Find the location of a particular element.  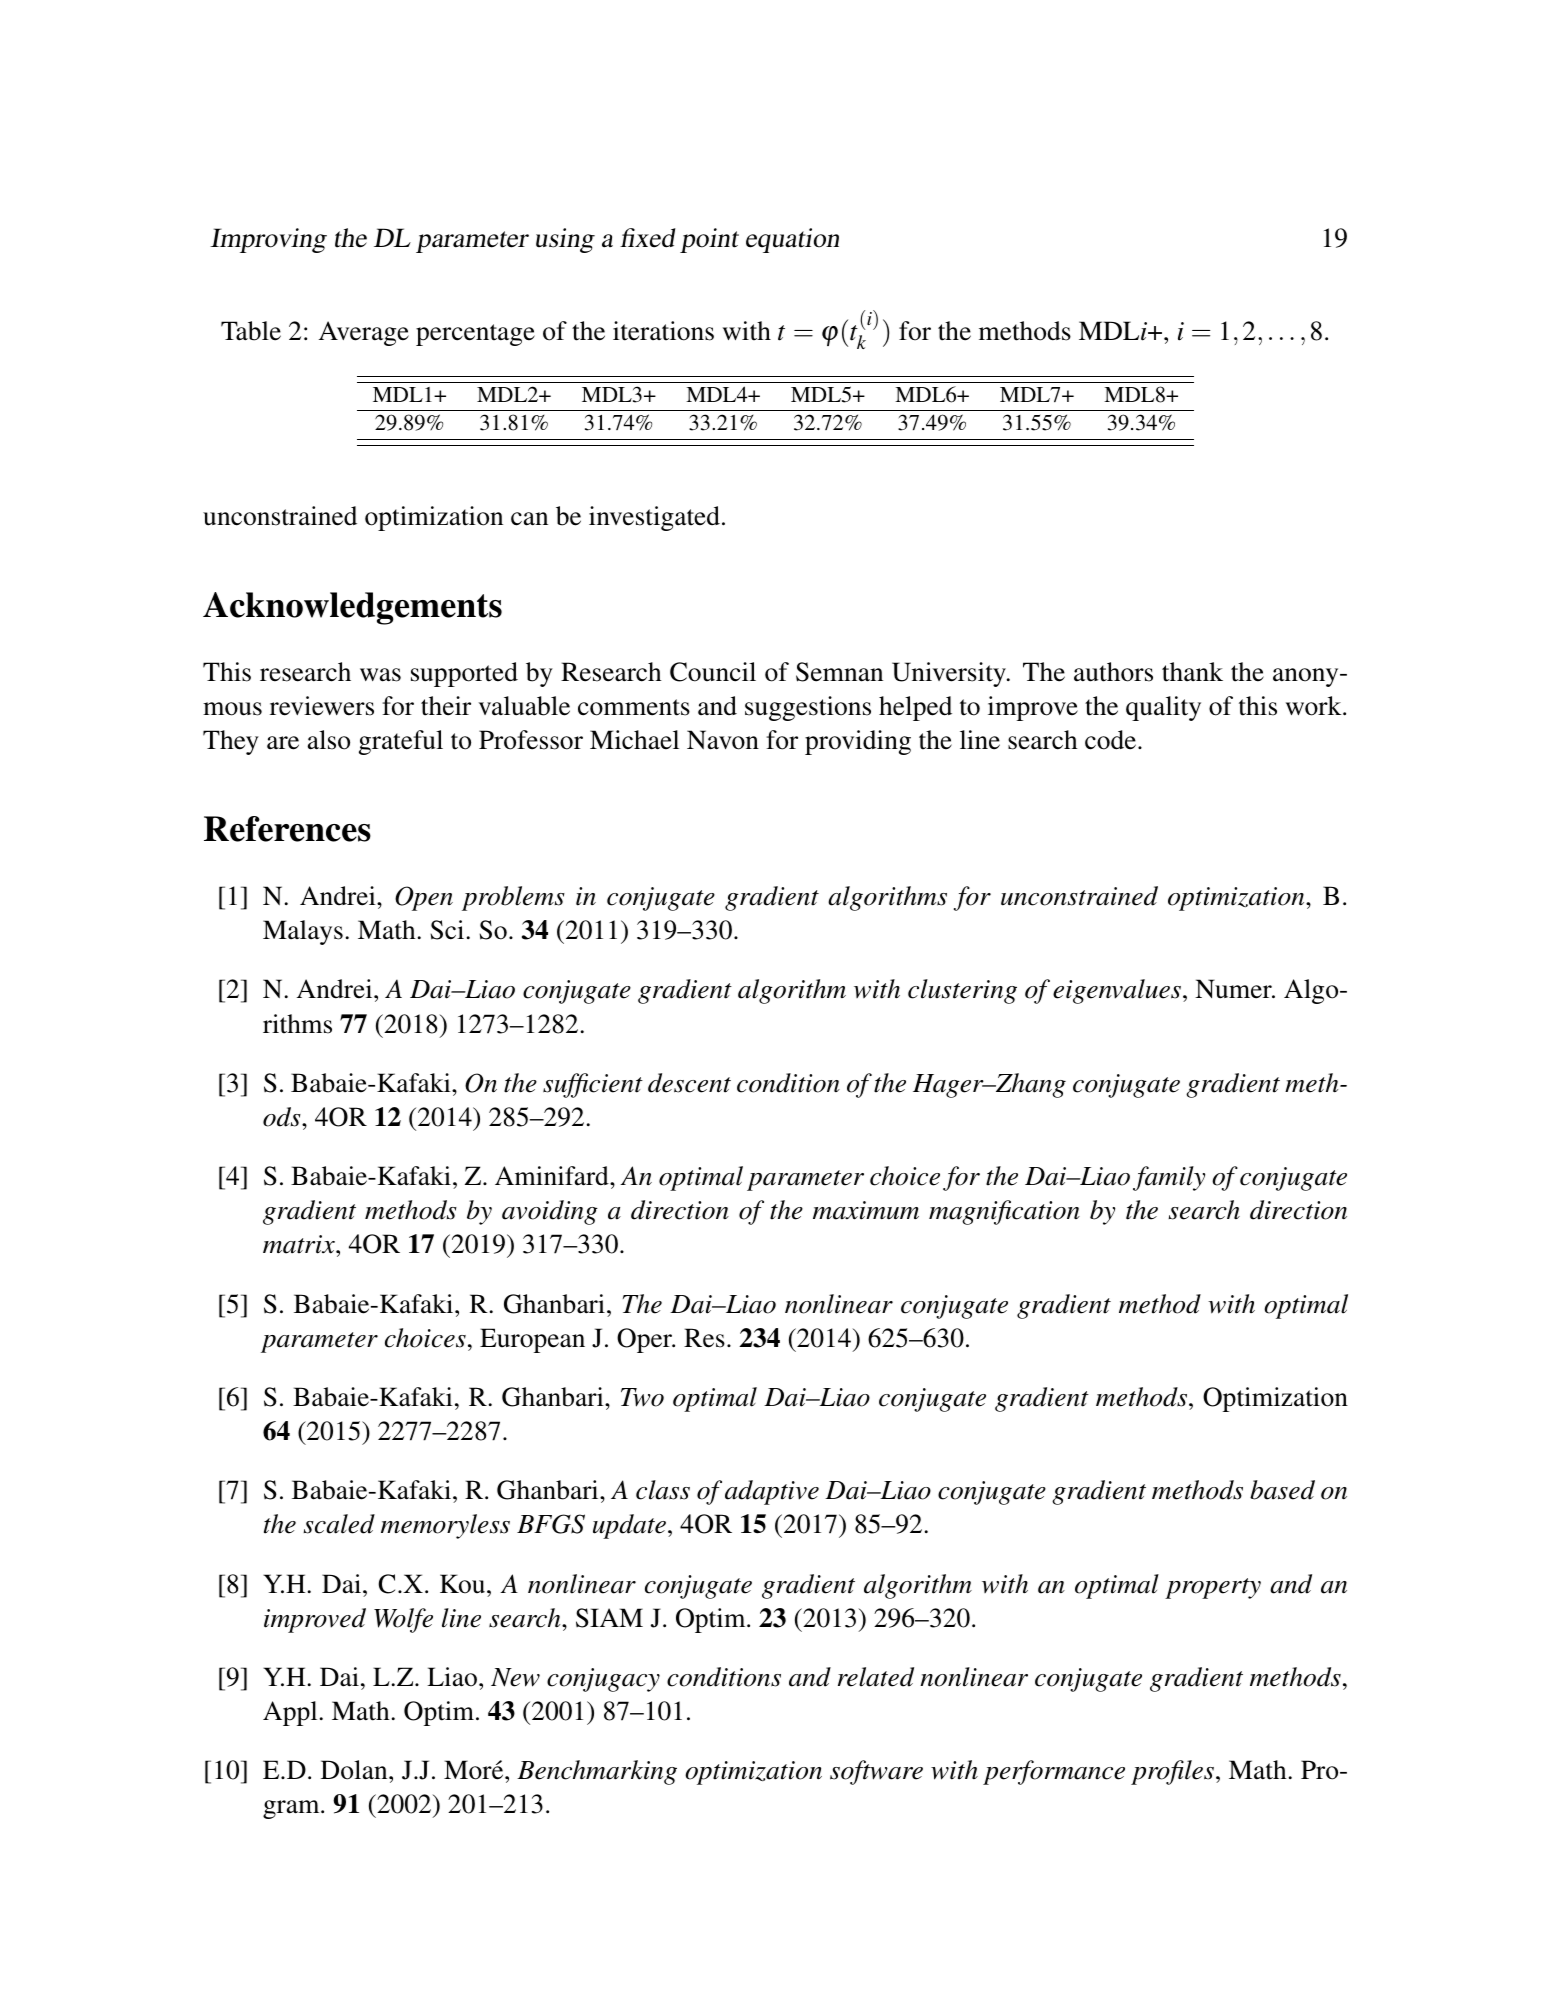

thank is located at coordinates (1192, 672).
